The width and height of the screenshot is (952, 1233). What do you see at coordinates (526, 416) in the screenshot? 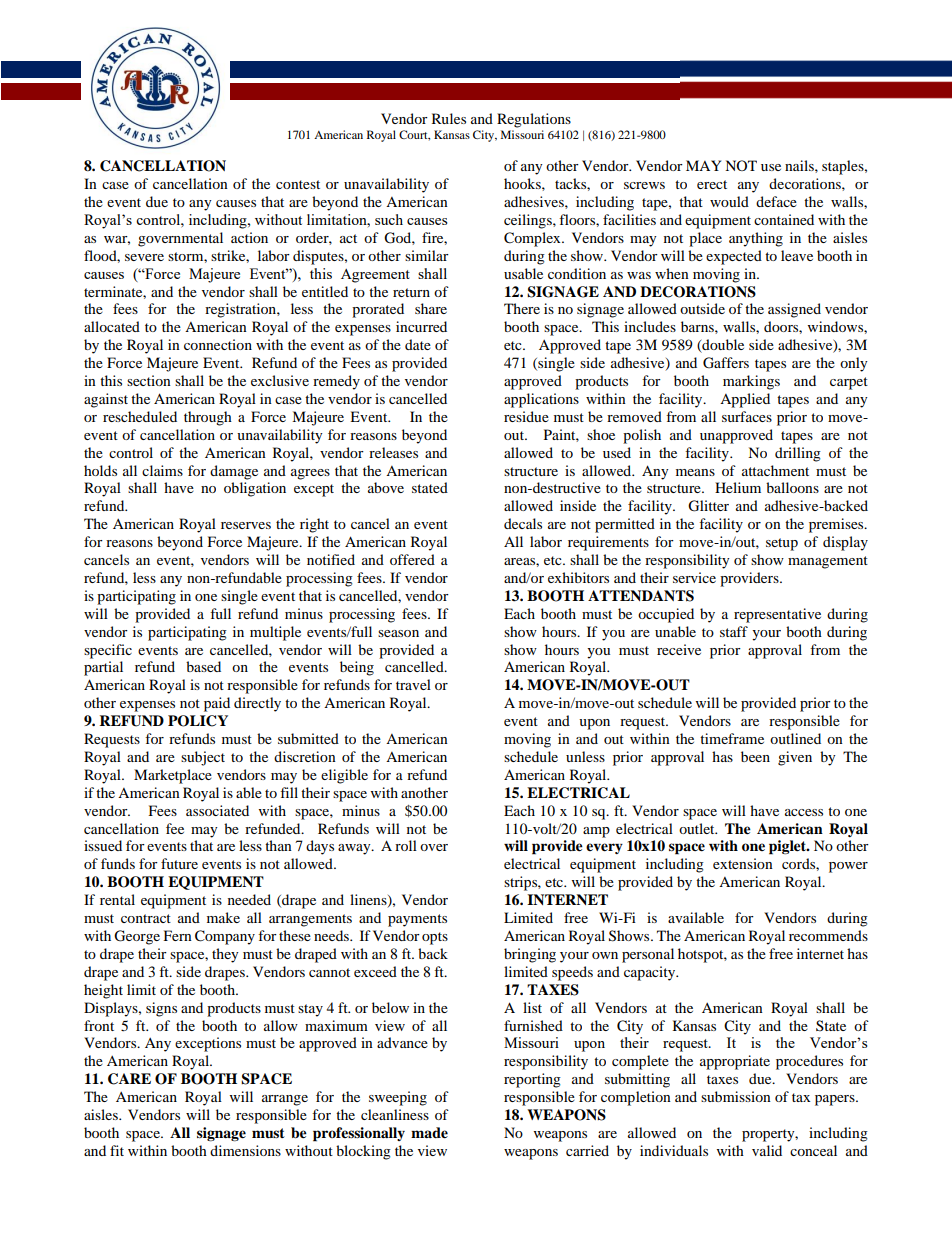
I see `residue` at bounding box center [526, 416].
